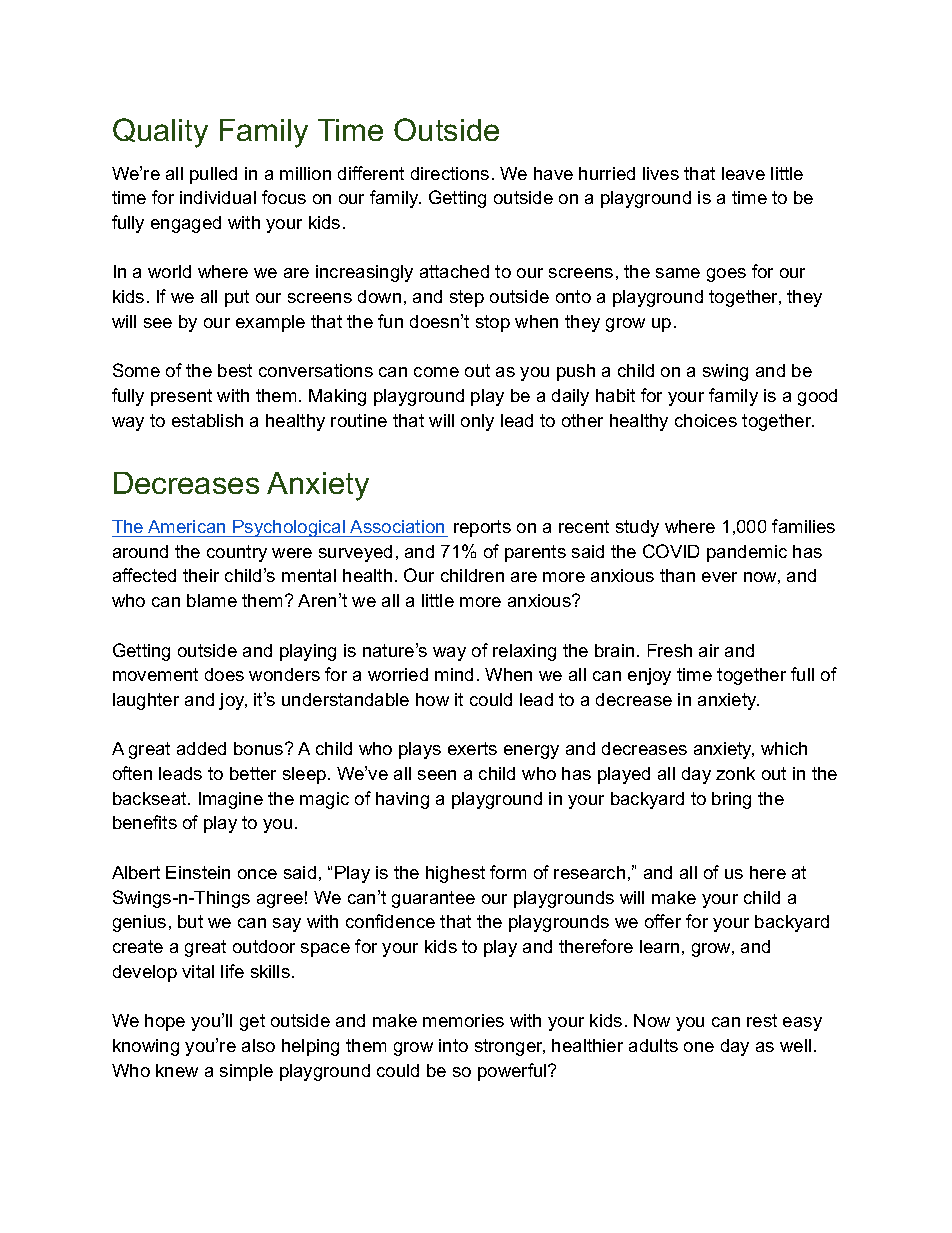  I want to click on into, so click(453, 1045).
